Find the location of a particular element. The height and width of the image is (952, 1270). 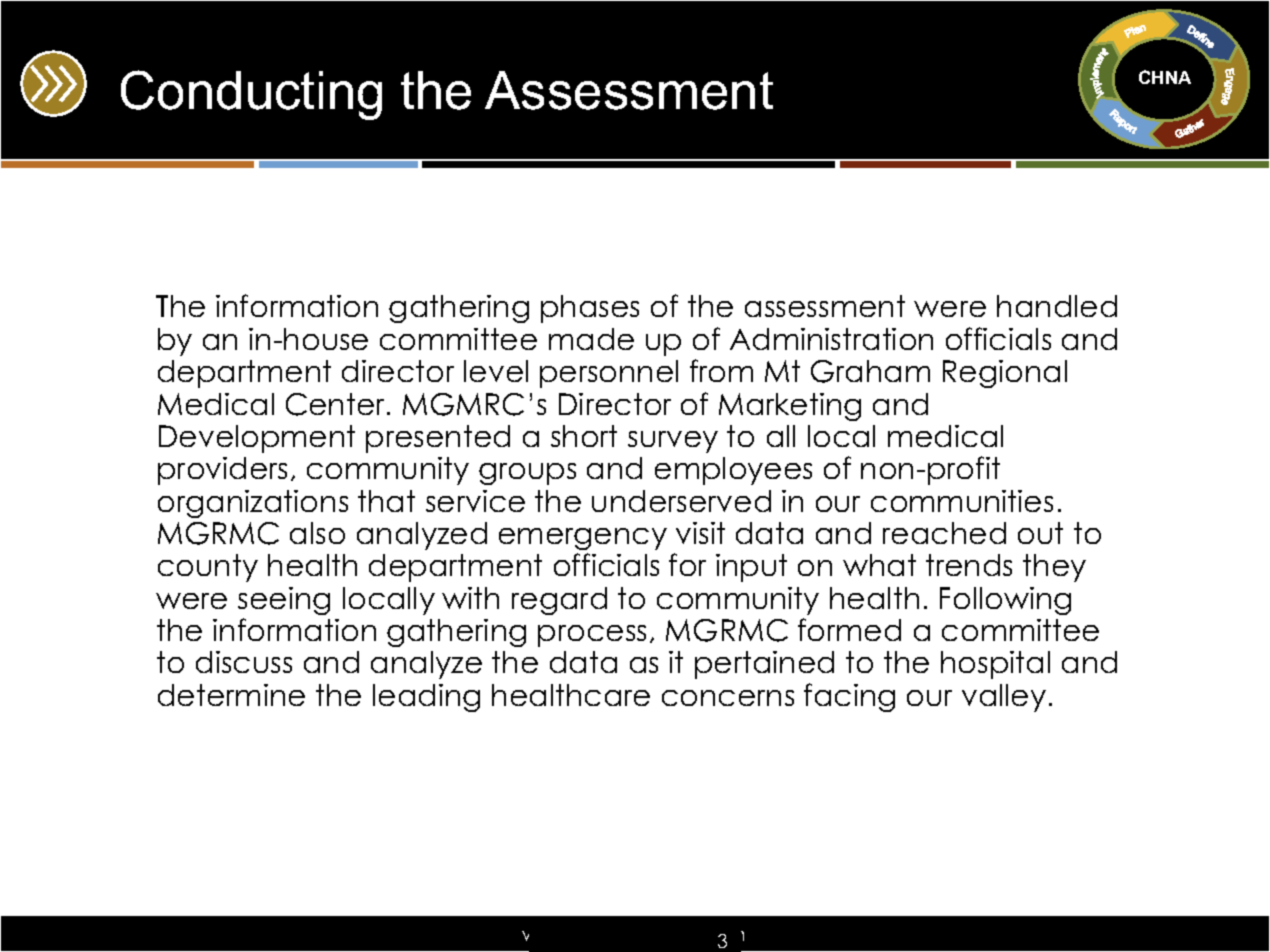

Conducting is located at coordinates (251, 95).
